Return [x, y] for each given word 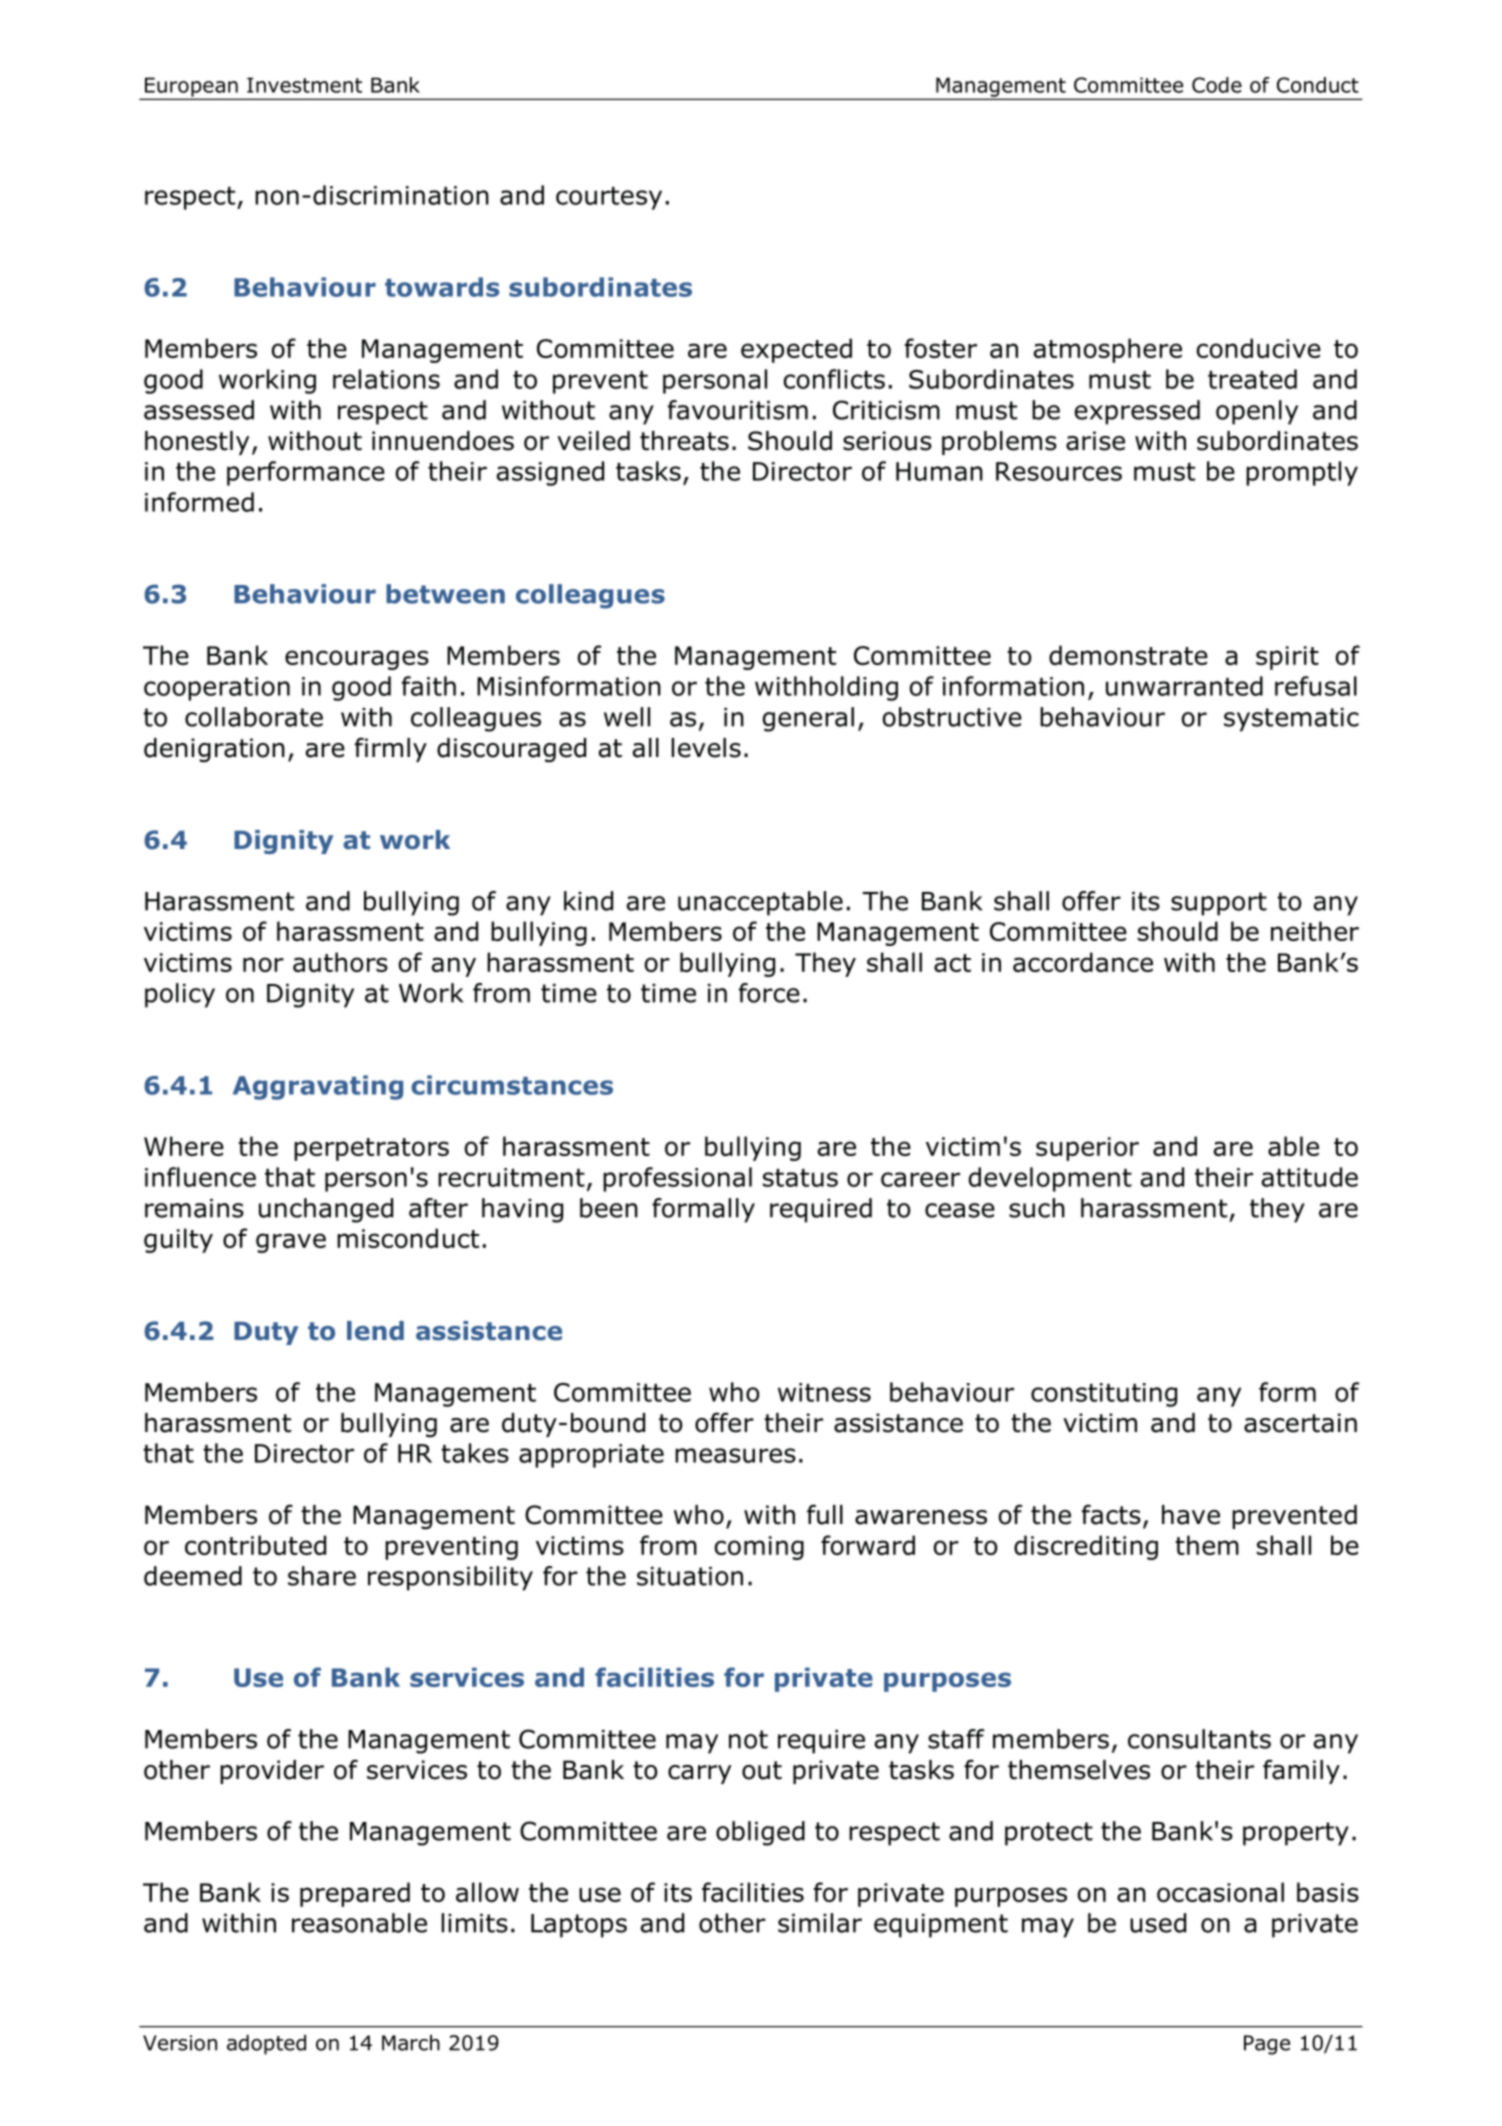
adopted [266, 2045]
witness [824, 1392]
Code [1217, 85]
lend [375, 1331]
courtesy [609, 198]
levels [706, 748]
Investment [304, 85]
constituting [1104, 1395]
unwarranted [1184, 686]
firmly [391, 749]
